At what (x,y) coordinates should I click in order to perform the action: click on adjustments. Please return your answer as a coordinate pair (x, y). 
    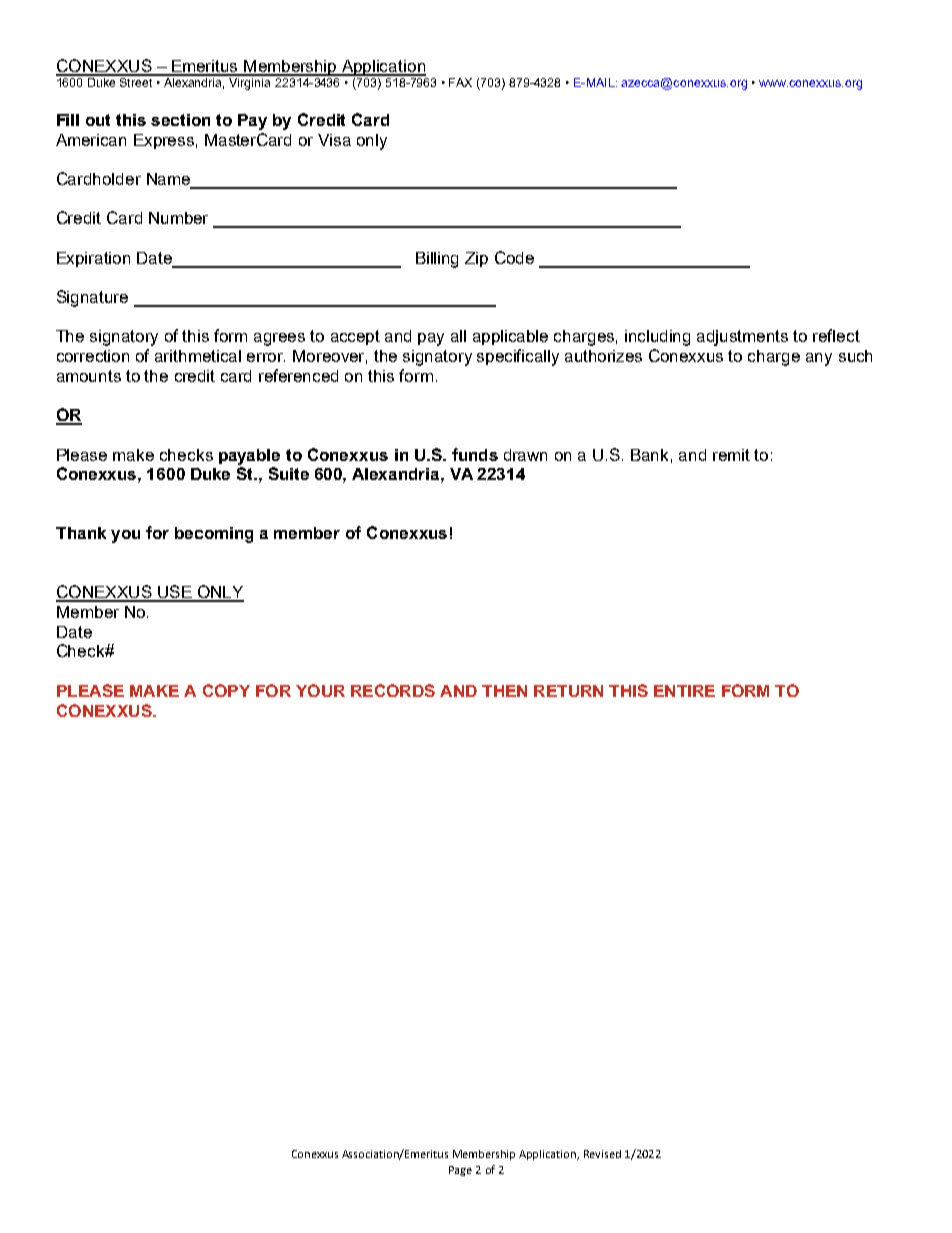
    Looking at the image, I should click on (742, 338).
